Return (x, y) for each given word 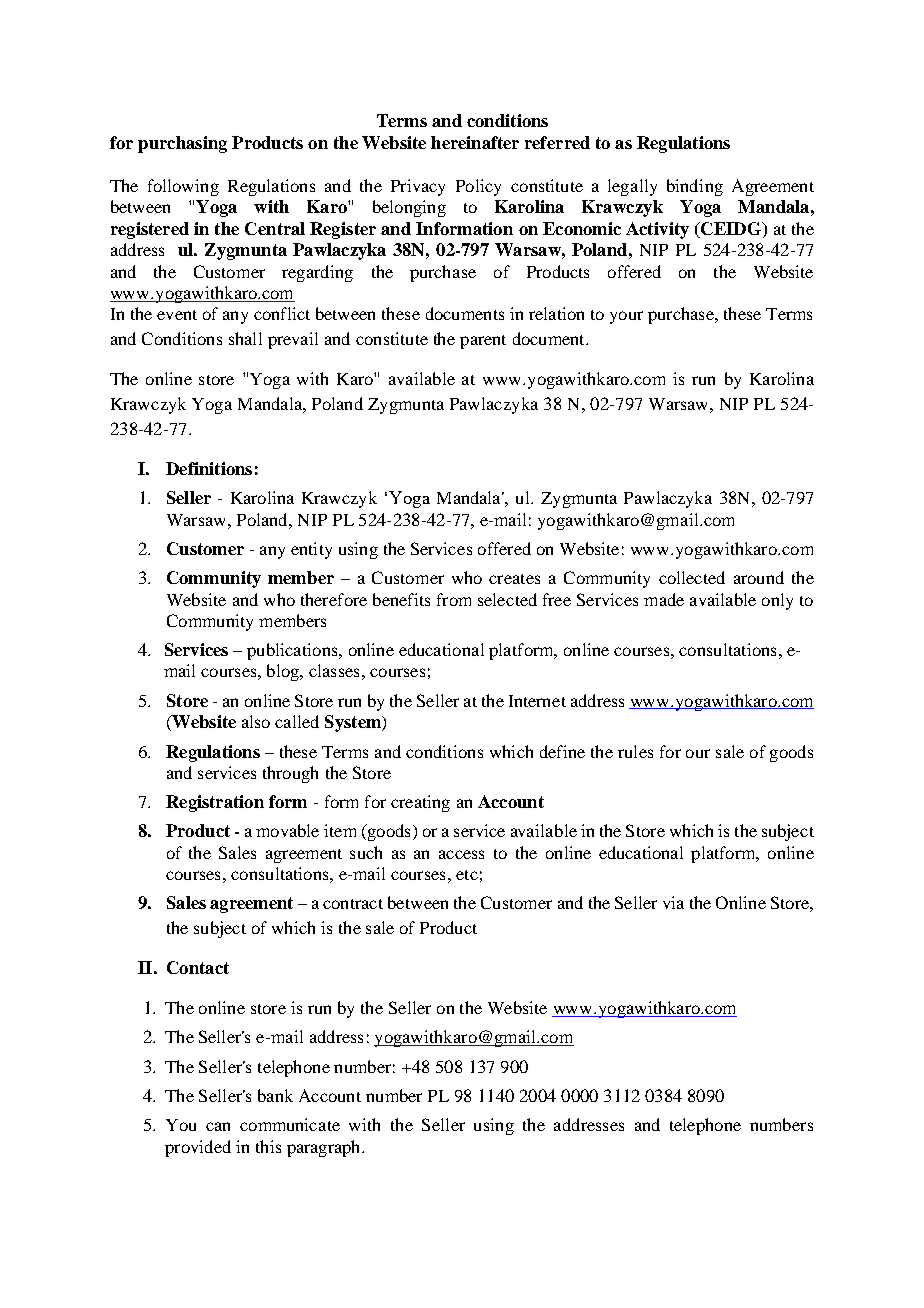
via (673, 902)
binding (695, 187)
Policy (478, 187)
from (454, 599)
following (183, 187)
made (664, 599)
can (218, 1126)
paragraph (325, 1148)
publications (293, 651)
